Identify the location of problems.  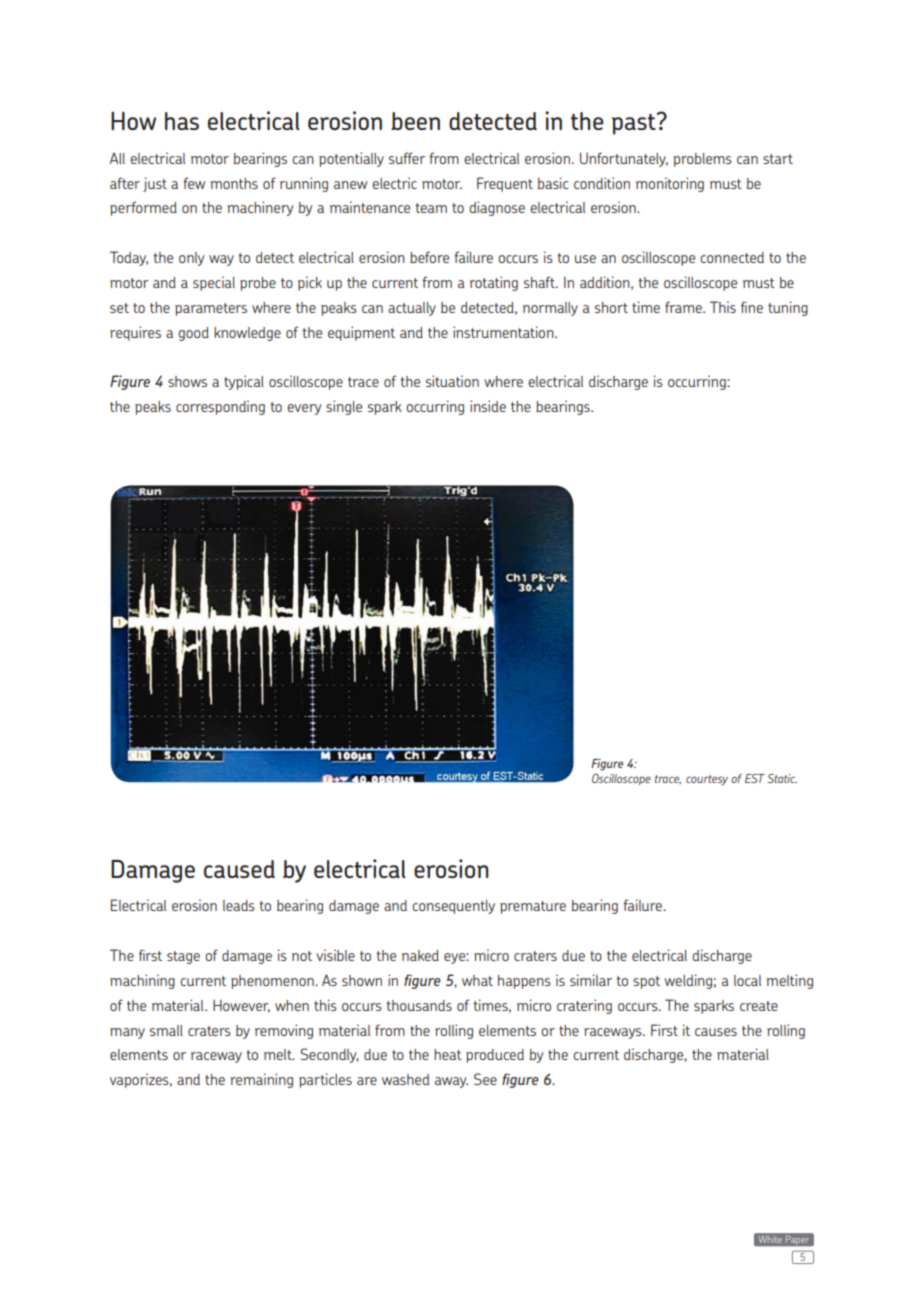
(702, 160).
